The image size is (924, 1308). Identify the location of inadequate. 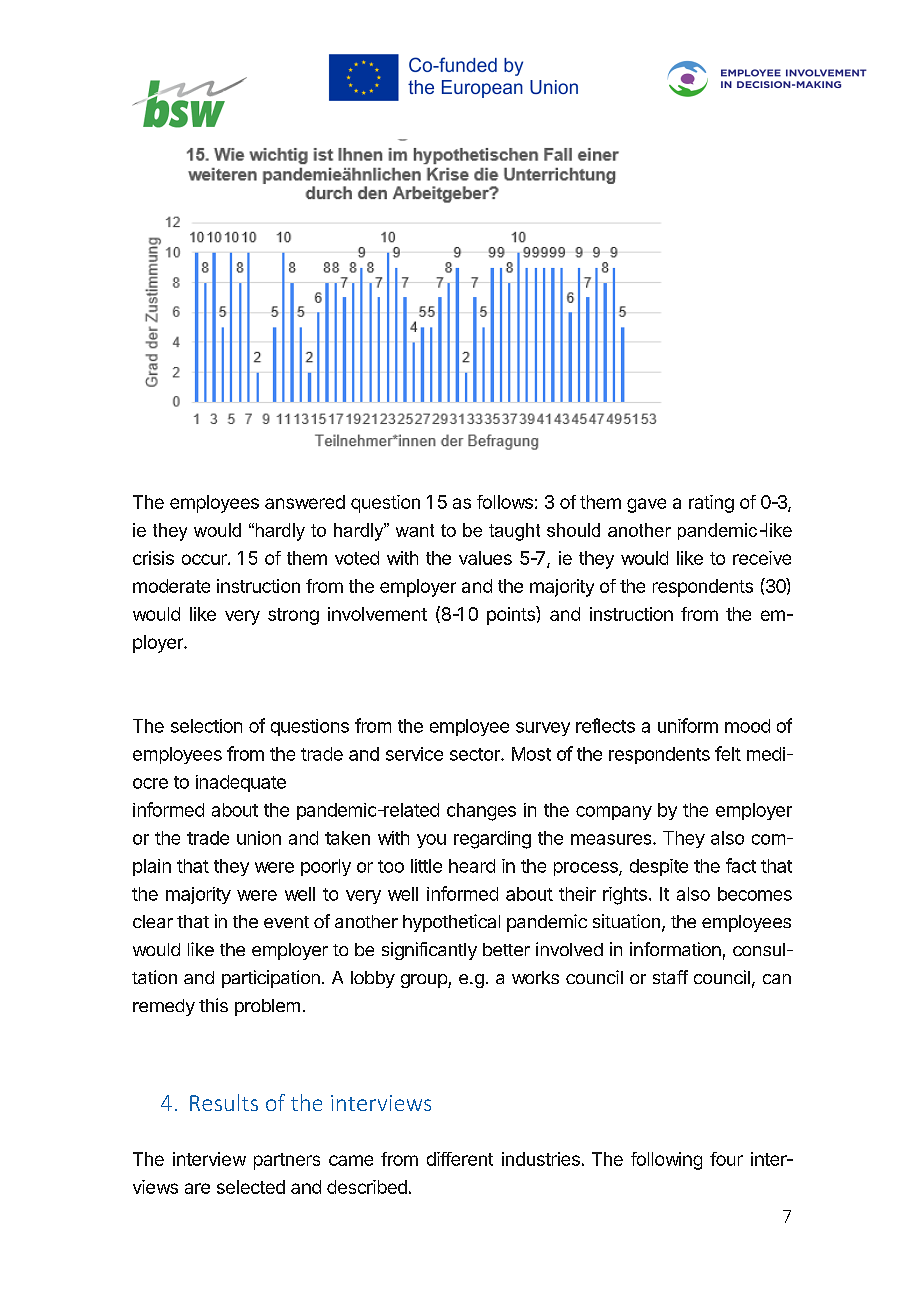
(241, 783).
